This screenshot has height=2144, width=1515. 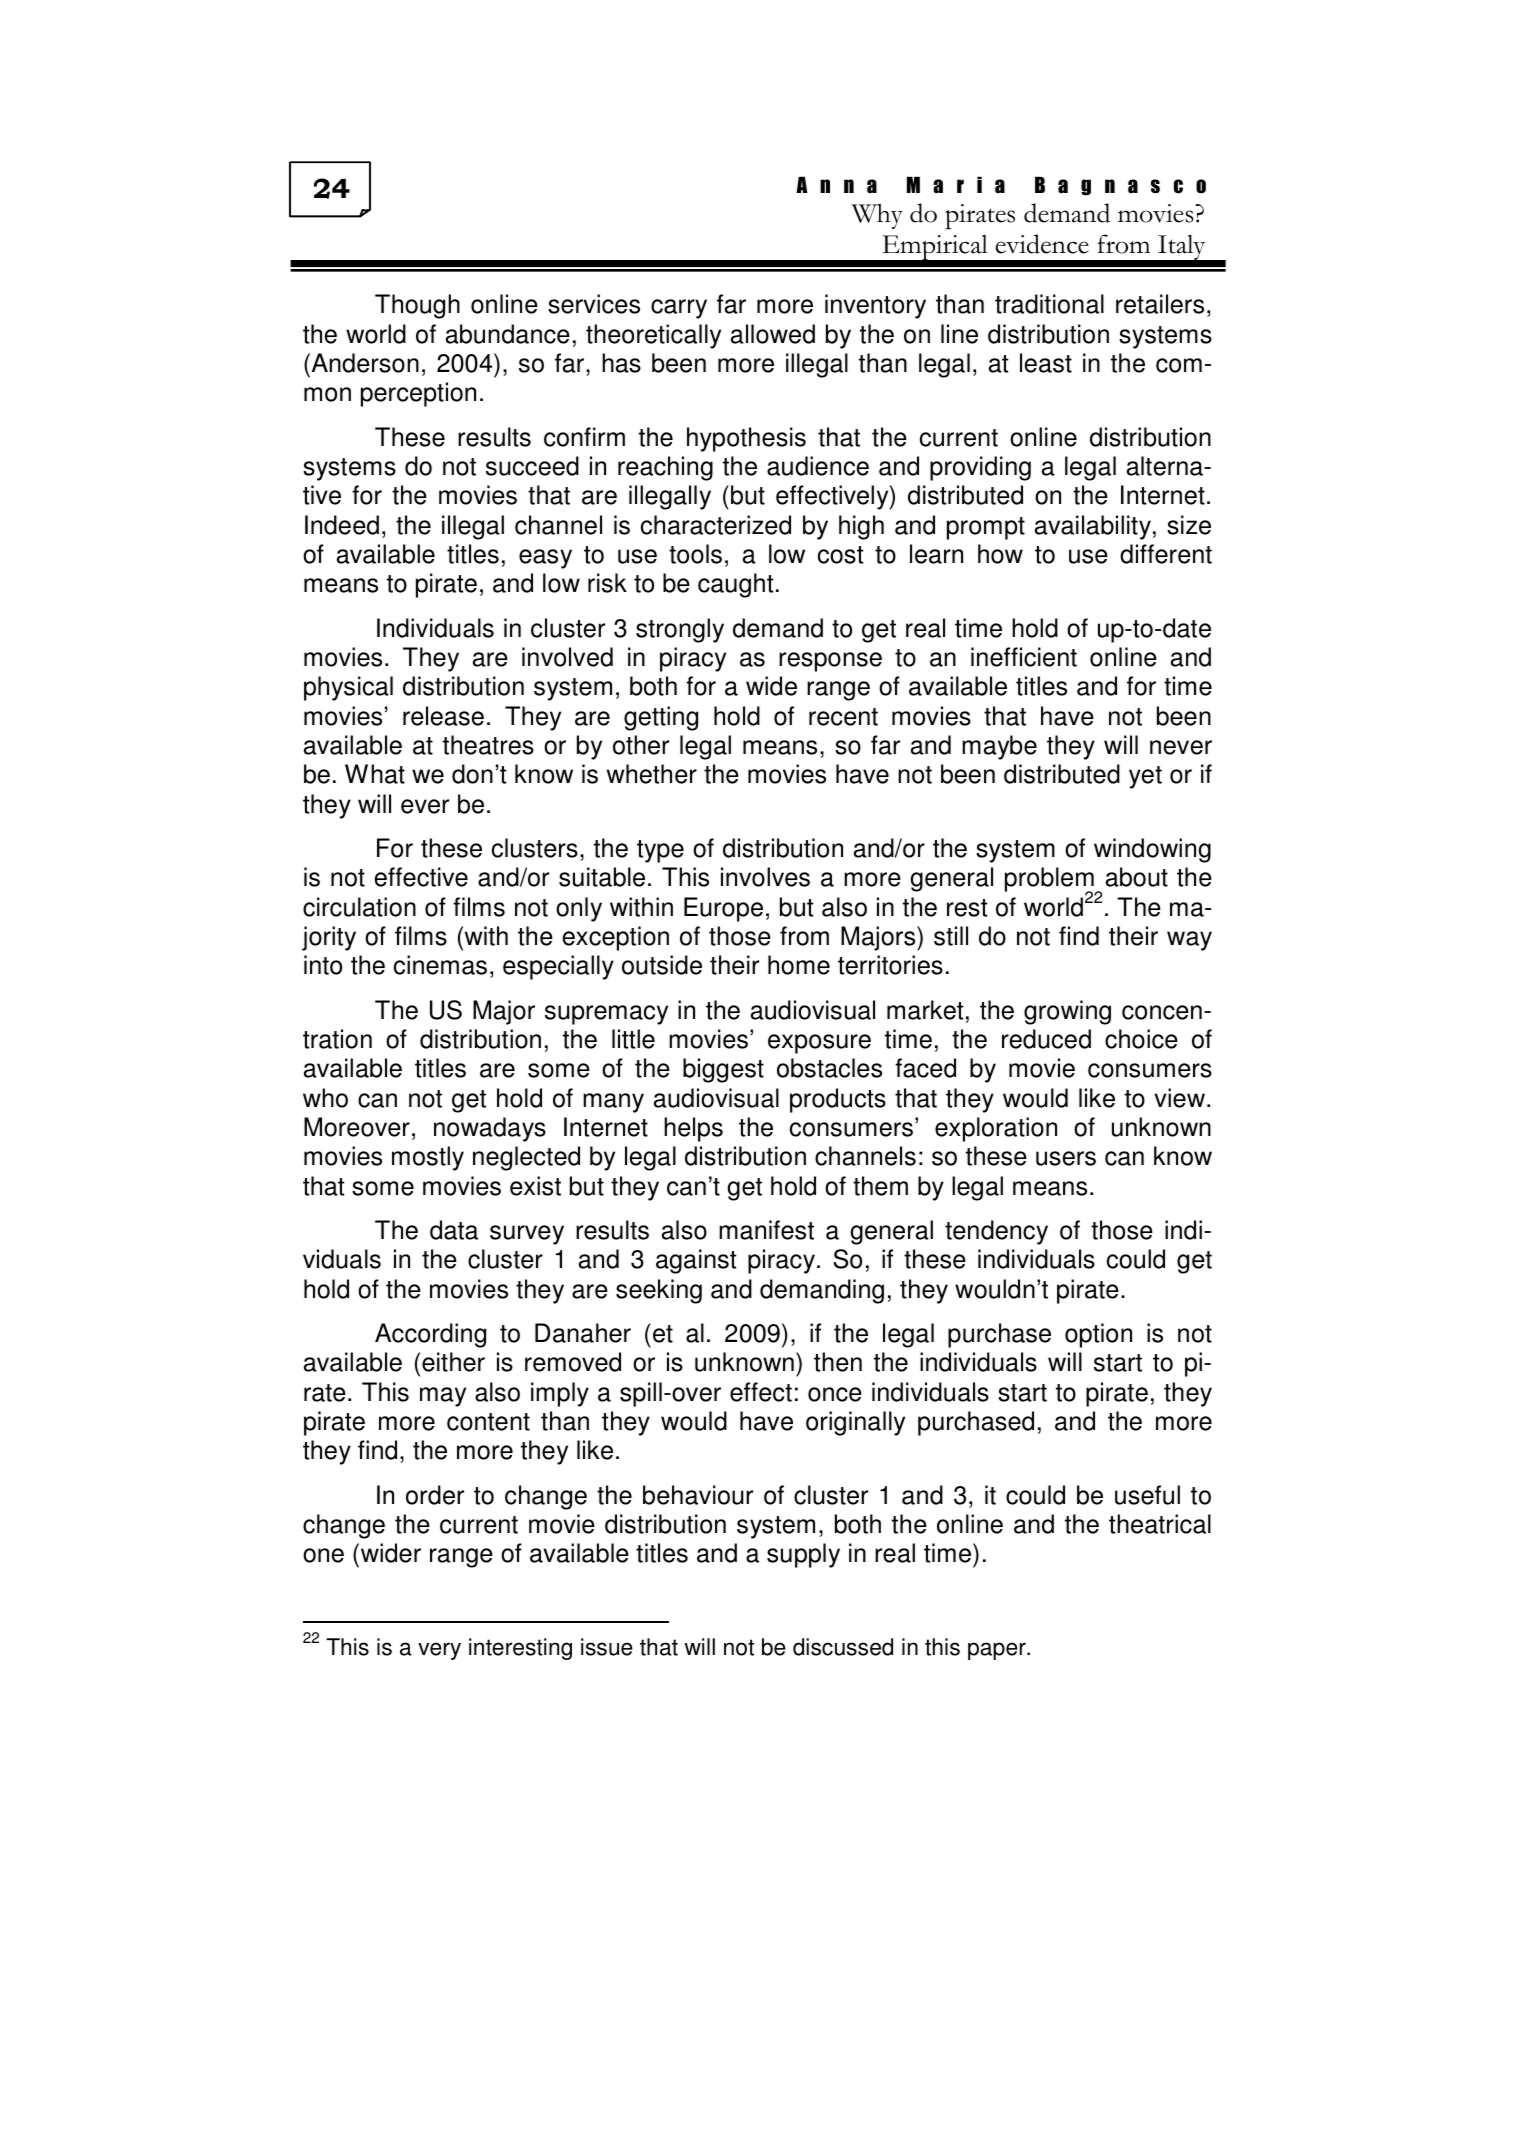 I want to click on option, so click(x=1098, y=1335).
